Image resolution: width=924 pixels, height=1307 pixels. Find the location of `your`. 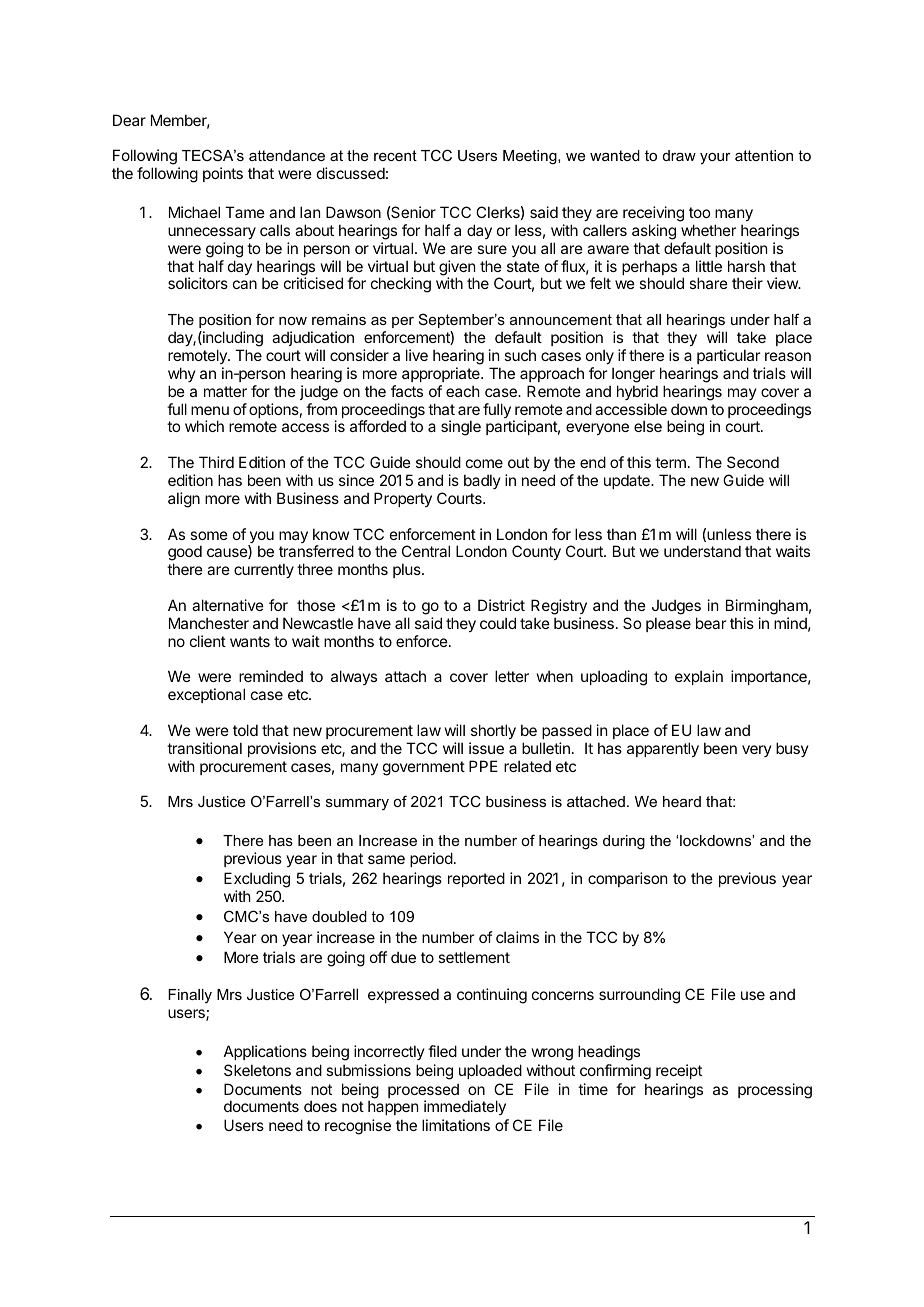

your is located at coordinates (715, 158).
